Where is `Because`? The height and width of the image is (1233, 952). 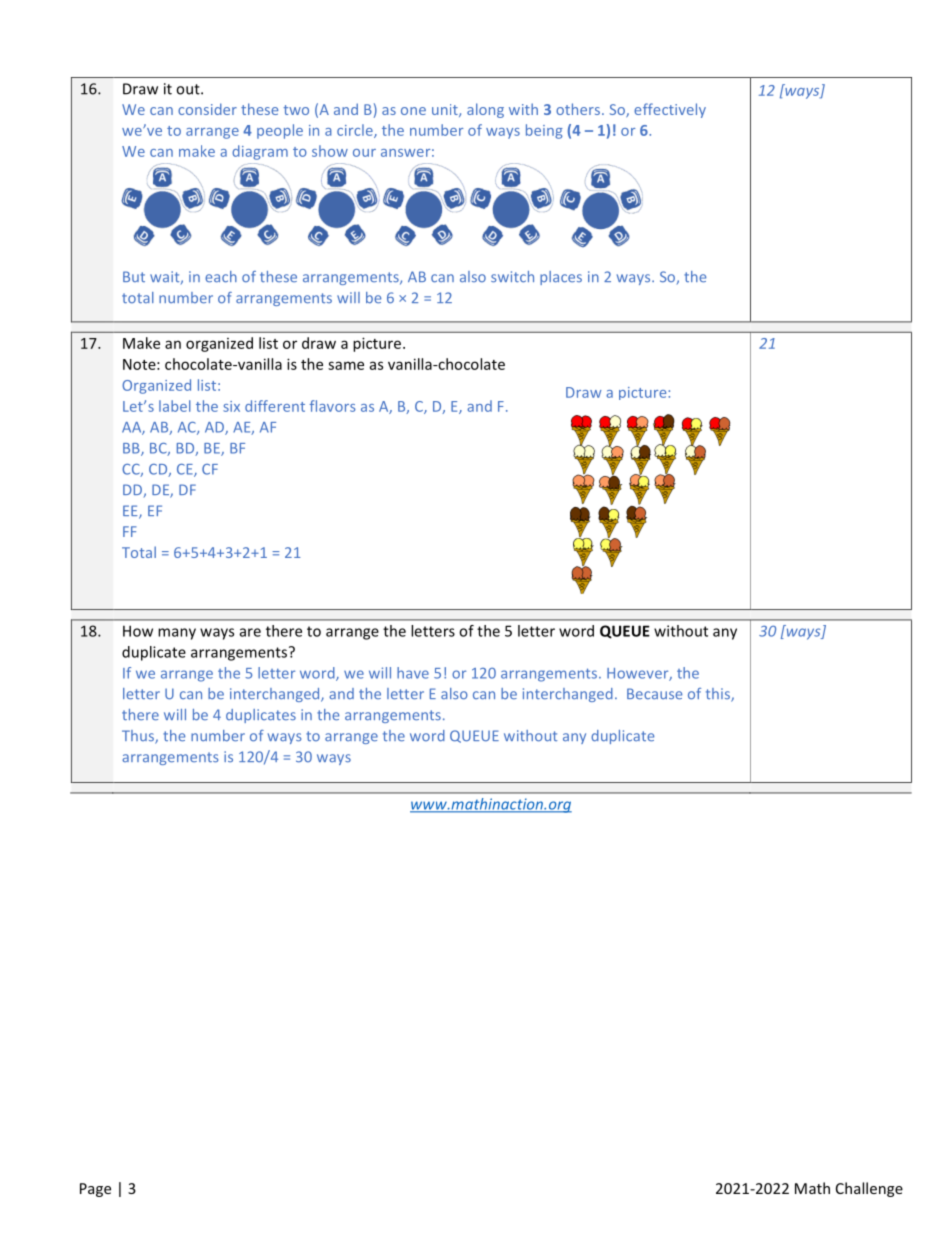 Because is located at coordinates (654, 694).
